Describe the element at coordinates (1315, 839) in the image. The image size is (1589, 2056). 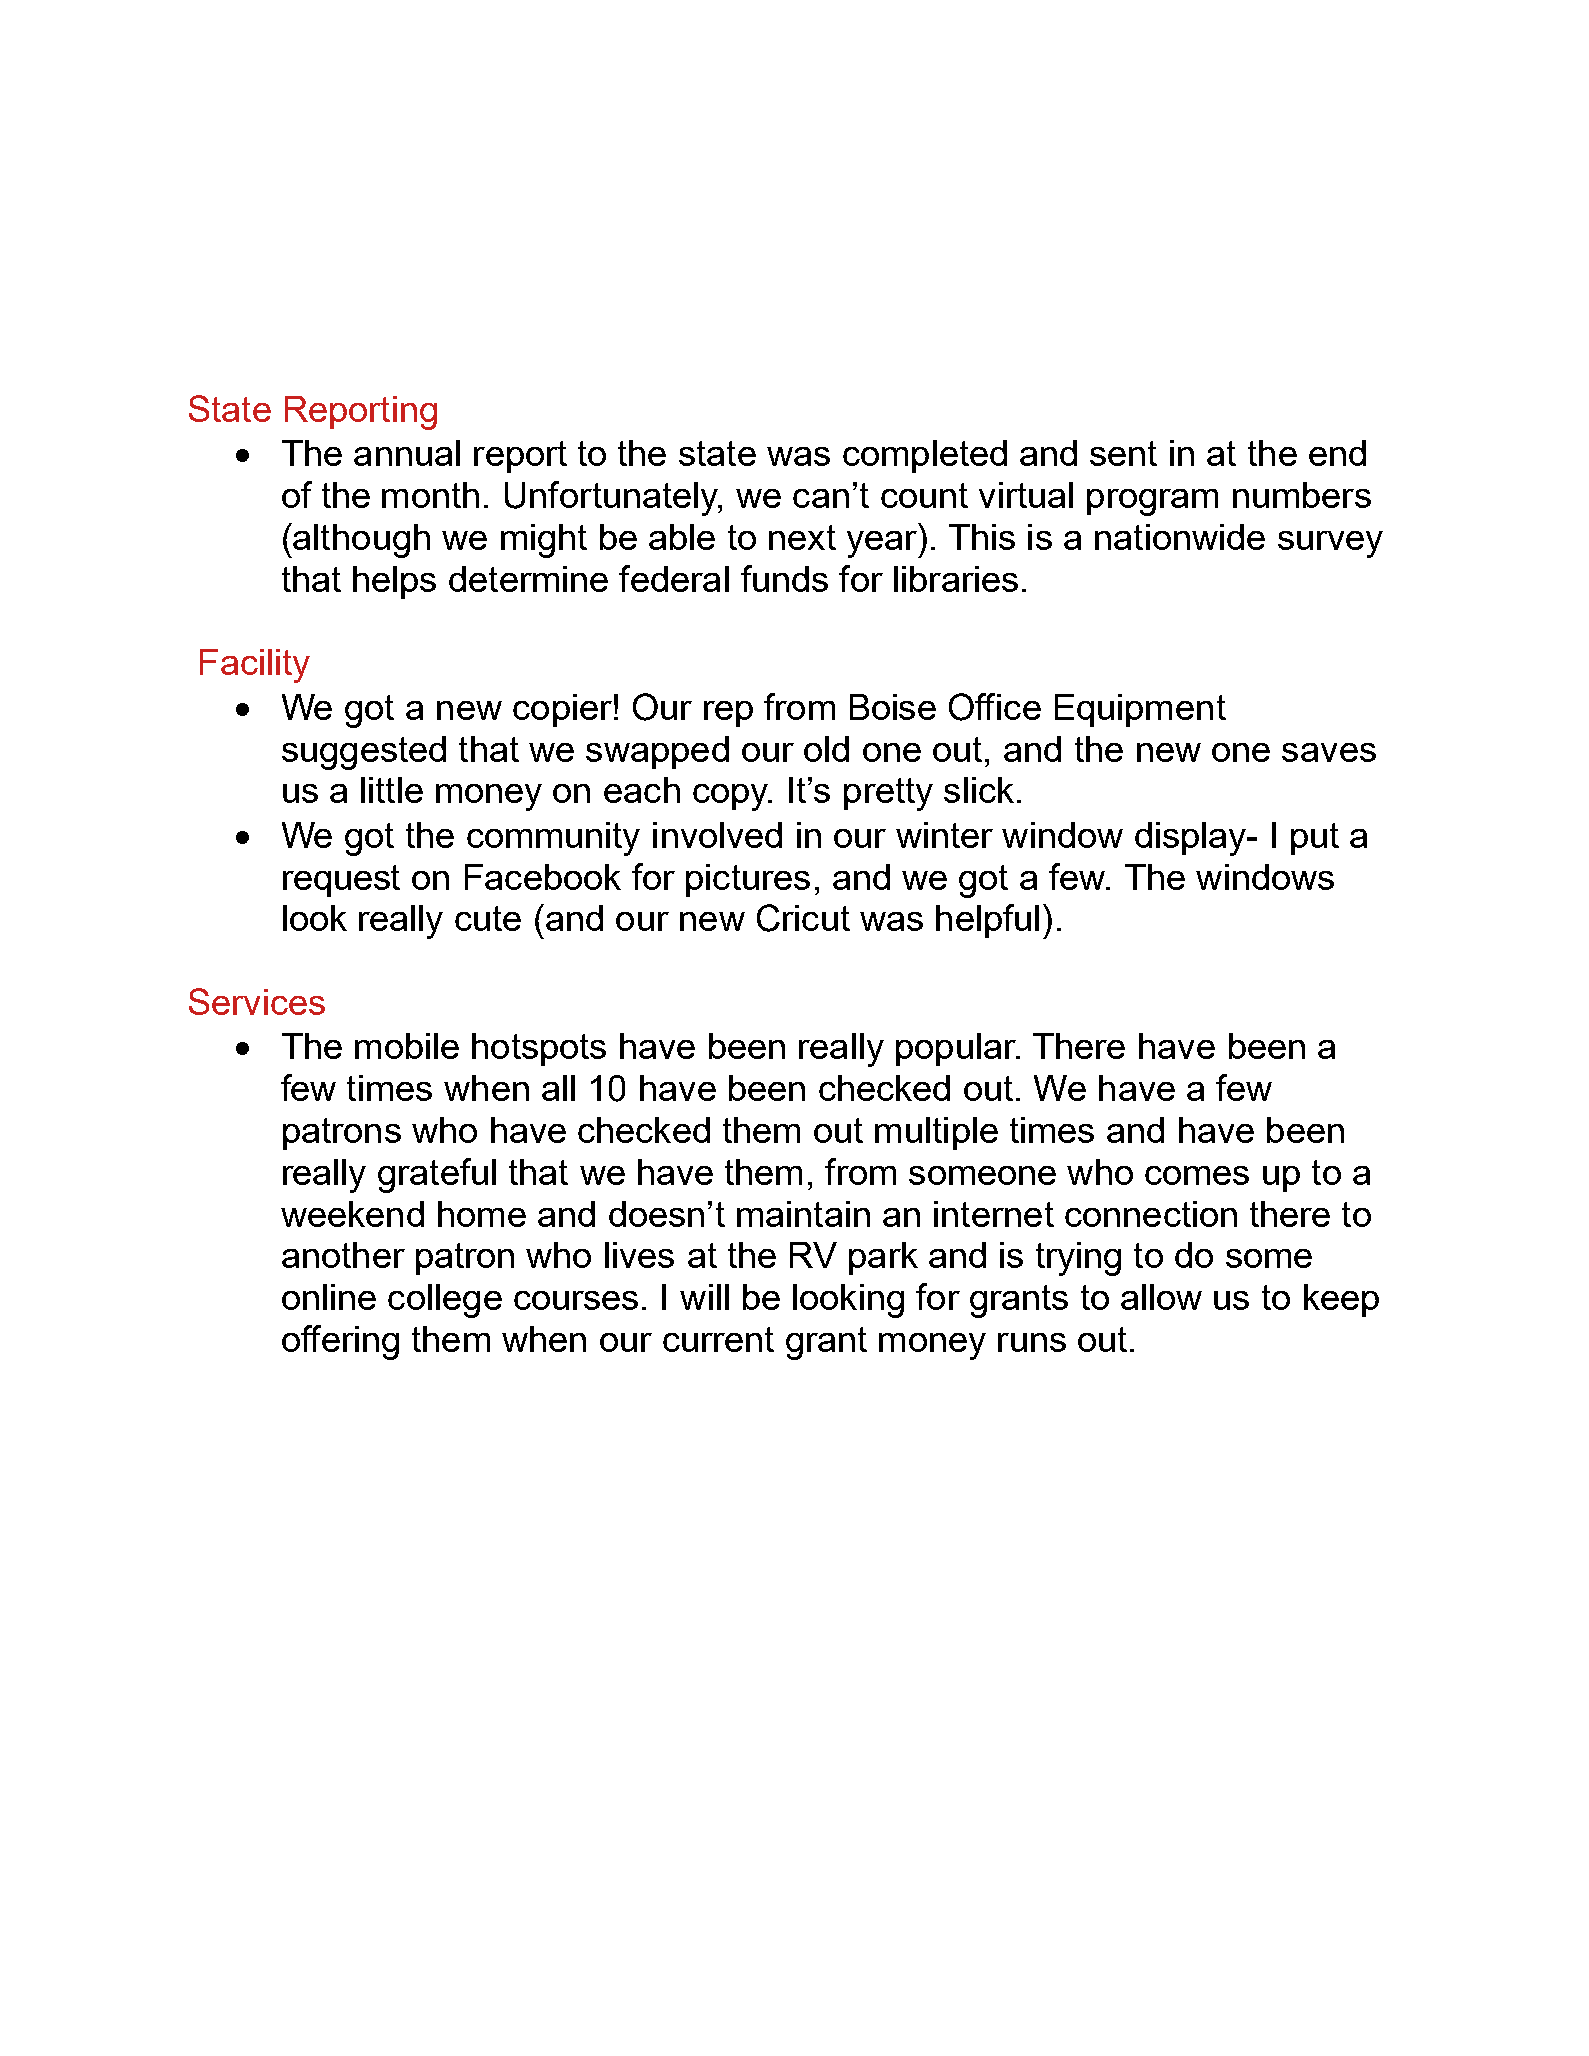
I see `put` at that location.
